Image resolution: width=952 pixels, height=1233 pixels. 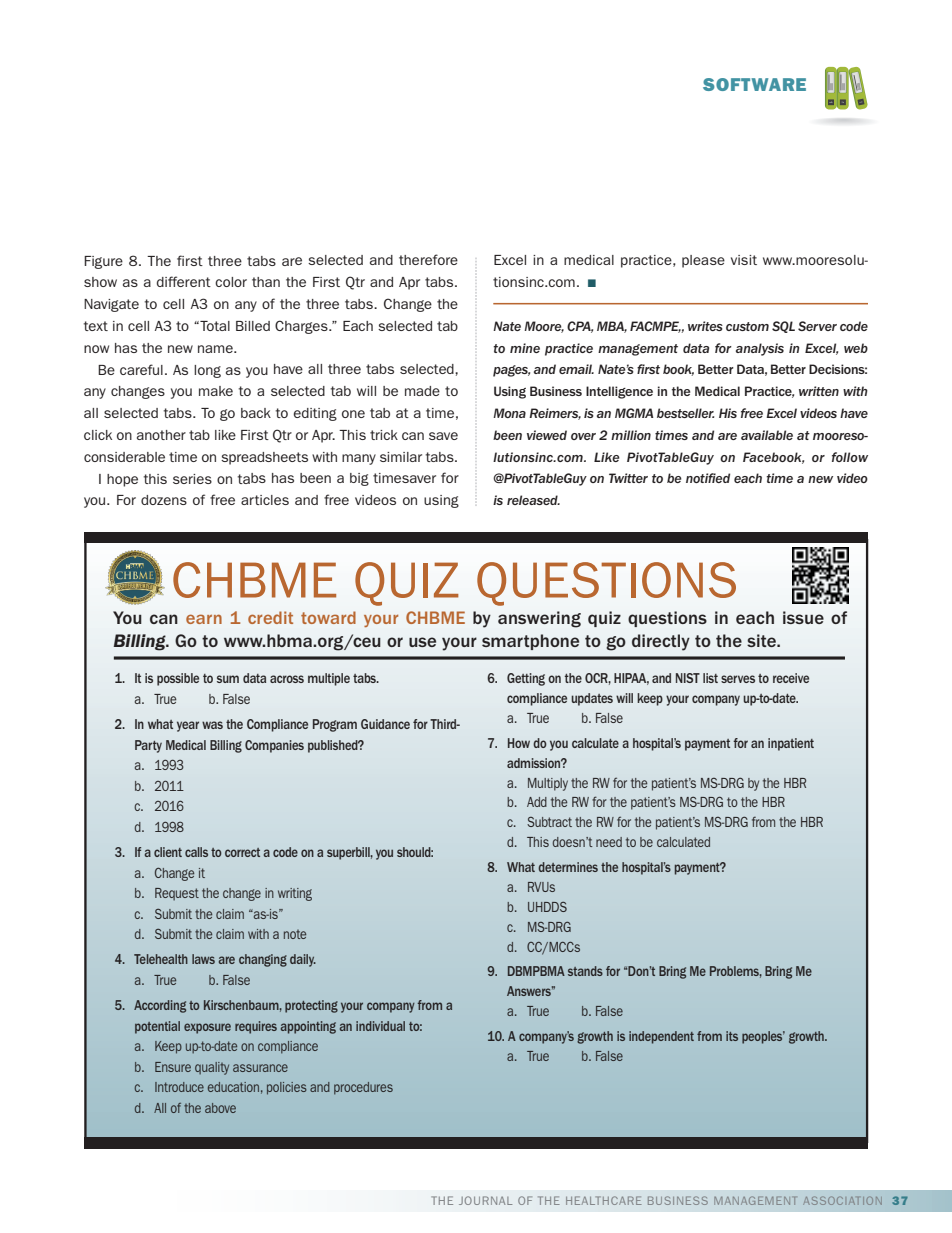 I want to click on SOFTWARE, so click(x=754, y=84).
